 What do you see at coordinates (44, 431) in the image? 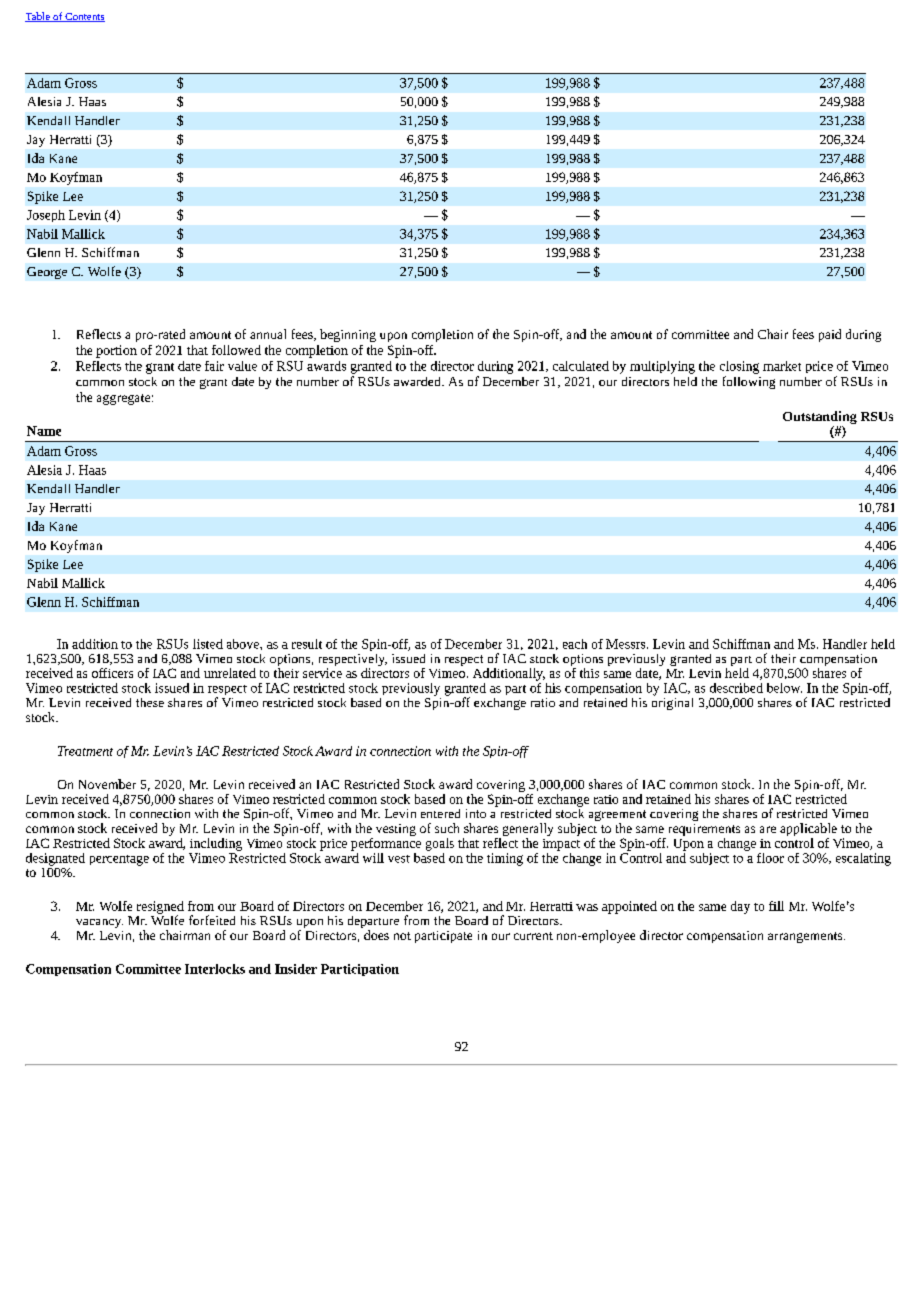
I see `Name` at bounding box center [44, 431].
